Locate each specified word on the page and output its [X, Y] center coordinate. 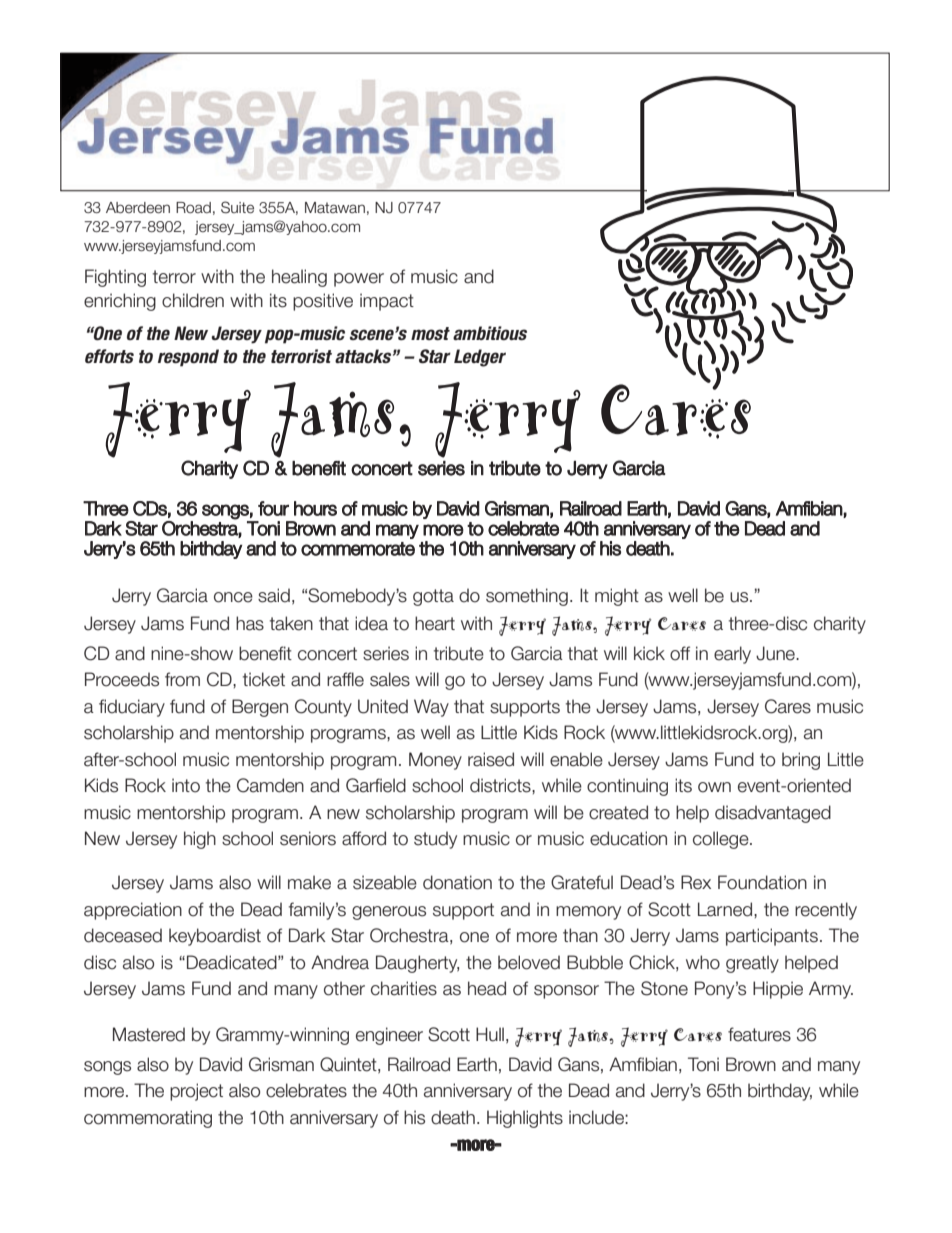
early [732, 655]
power [359, 280]
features [759, 1034]
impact [387, 302]
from [182, 679]
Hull [490, 1034]
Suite [237, 207]
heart [435, 623]
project [196, 1092]
